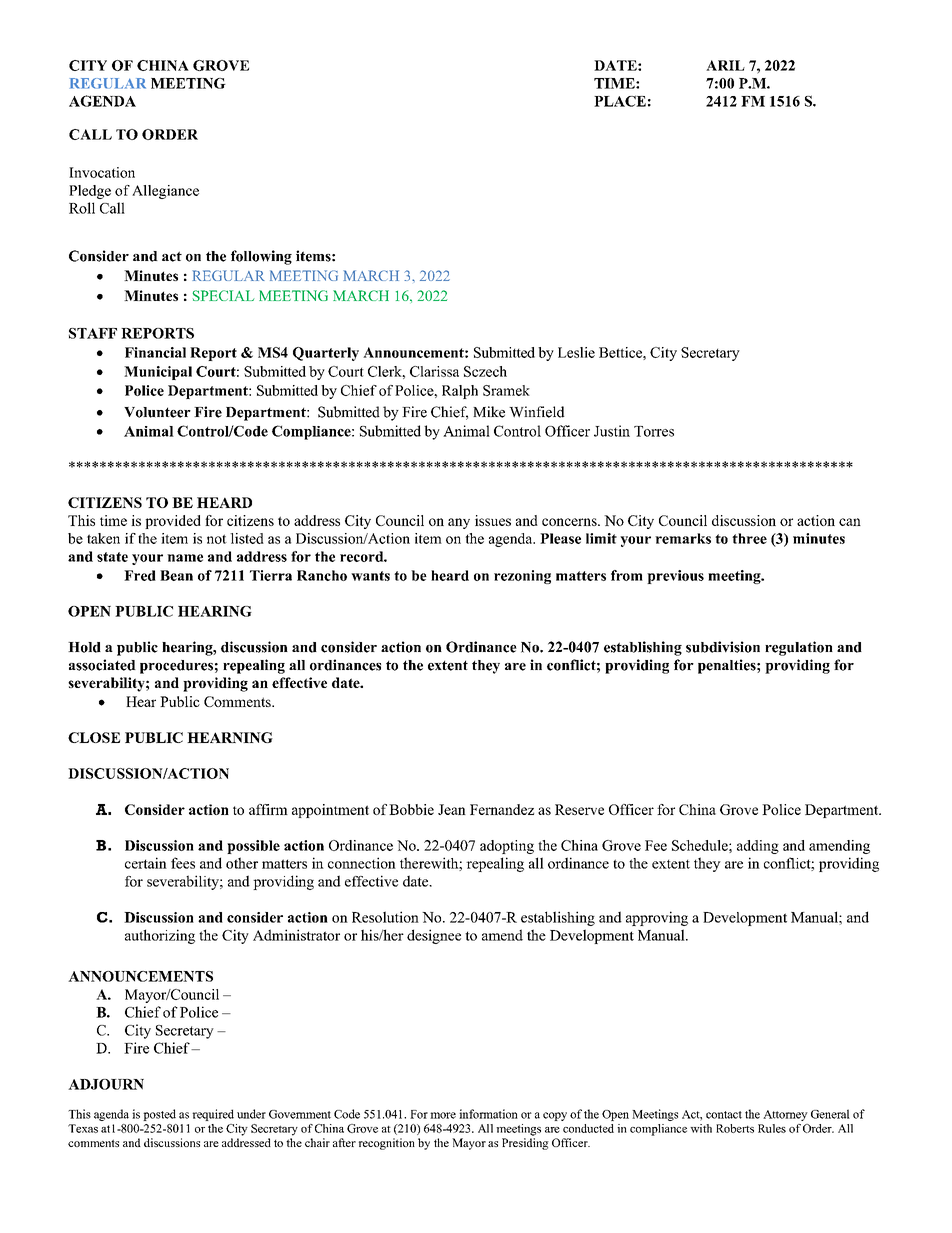  I want to click on Leslie, so click(576, 352).
